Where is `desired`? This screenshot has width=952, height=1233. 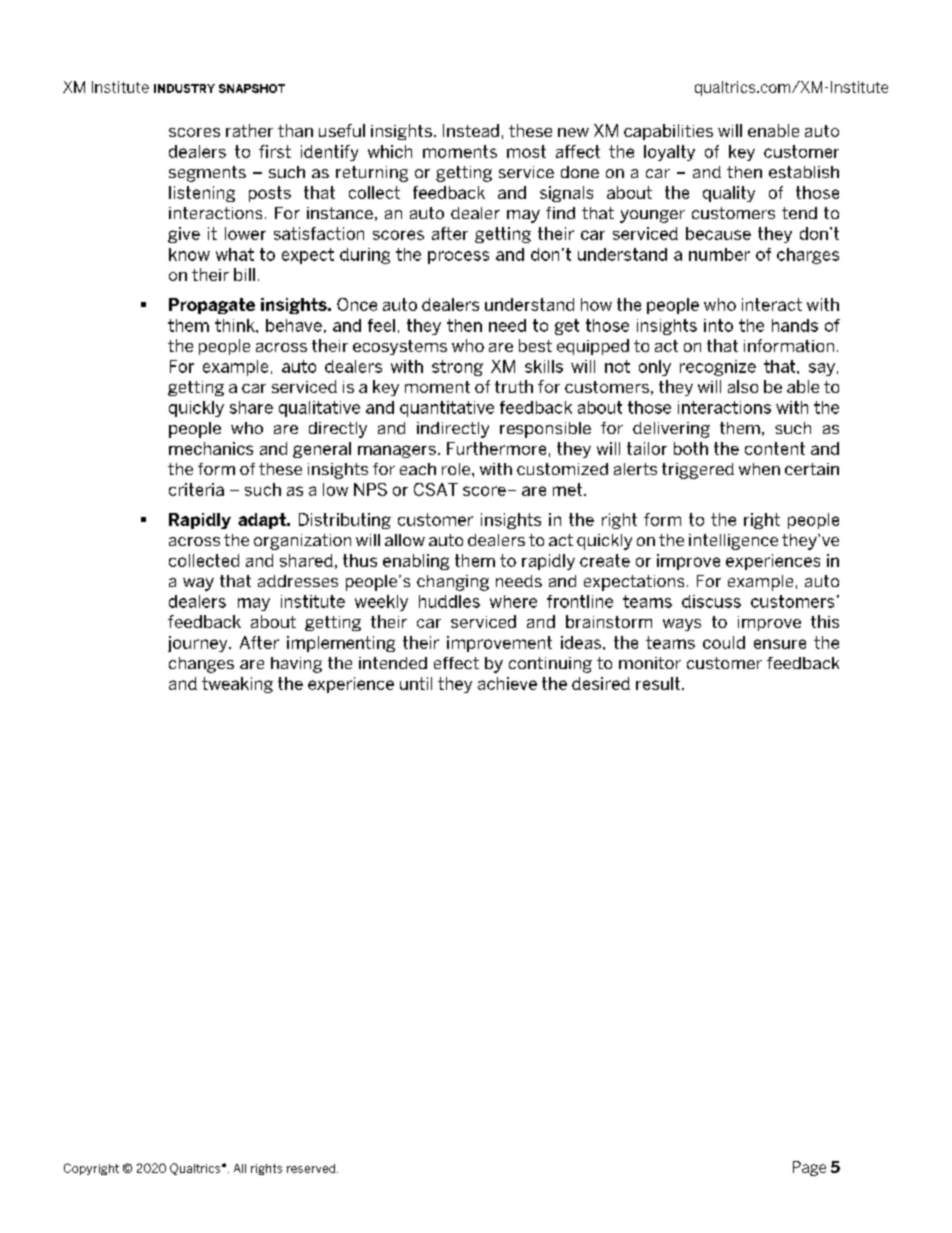
desired is located at coordinates (601, 683).
